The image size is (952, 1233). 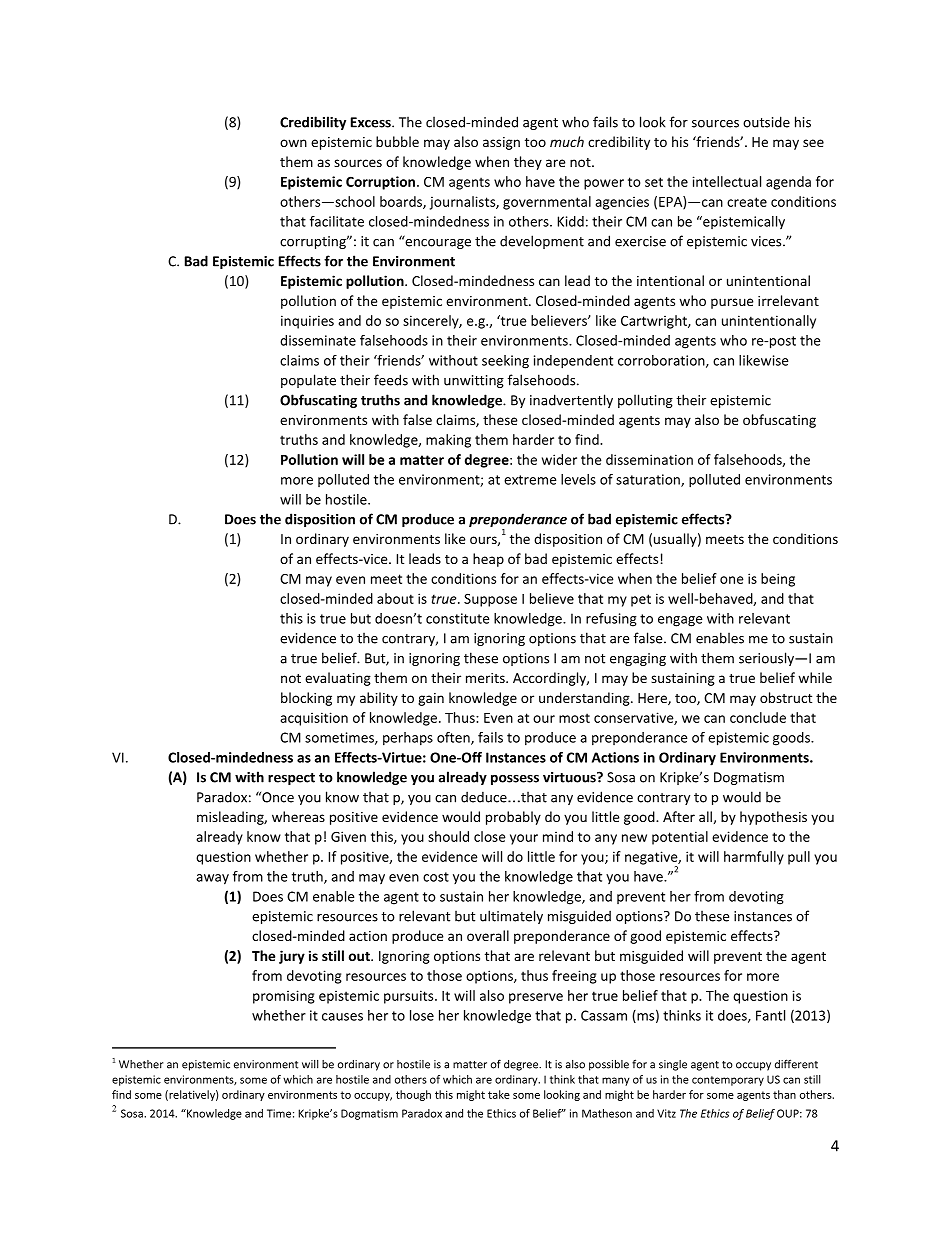 I want to click on extreme, so click(x=530, y=480).
